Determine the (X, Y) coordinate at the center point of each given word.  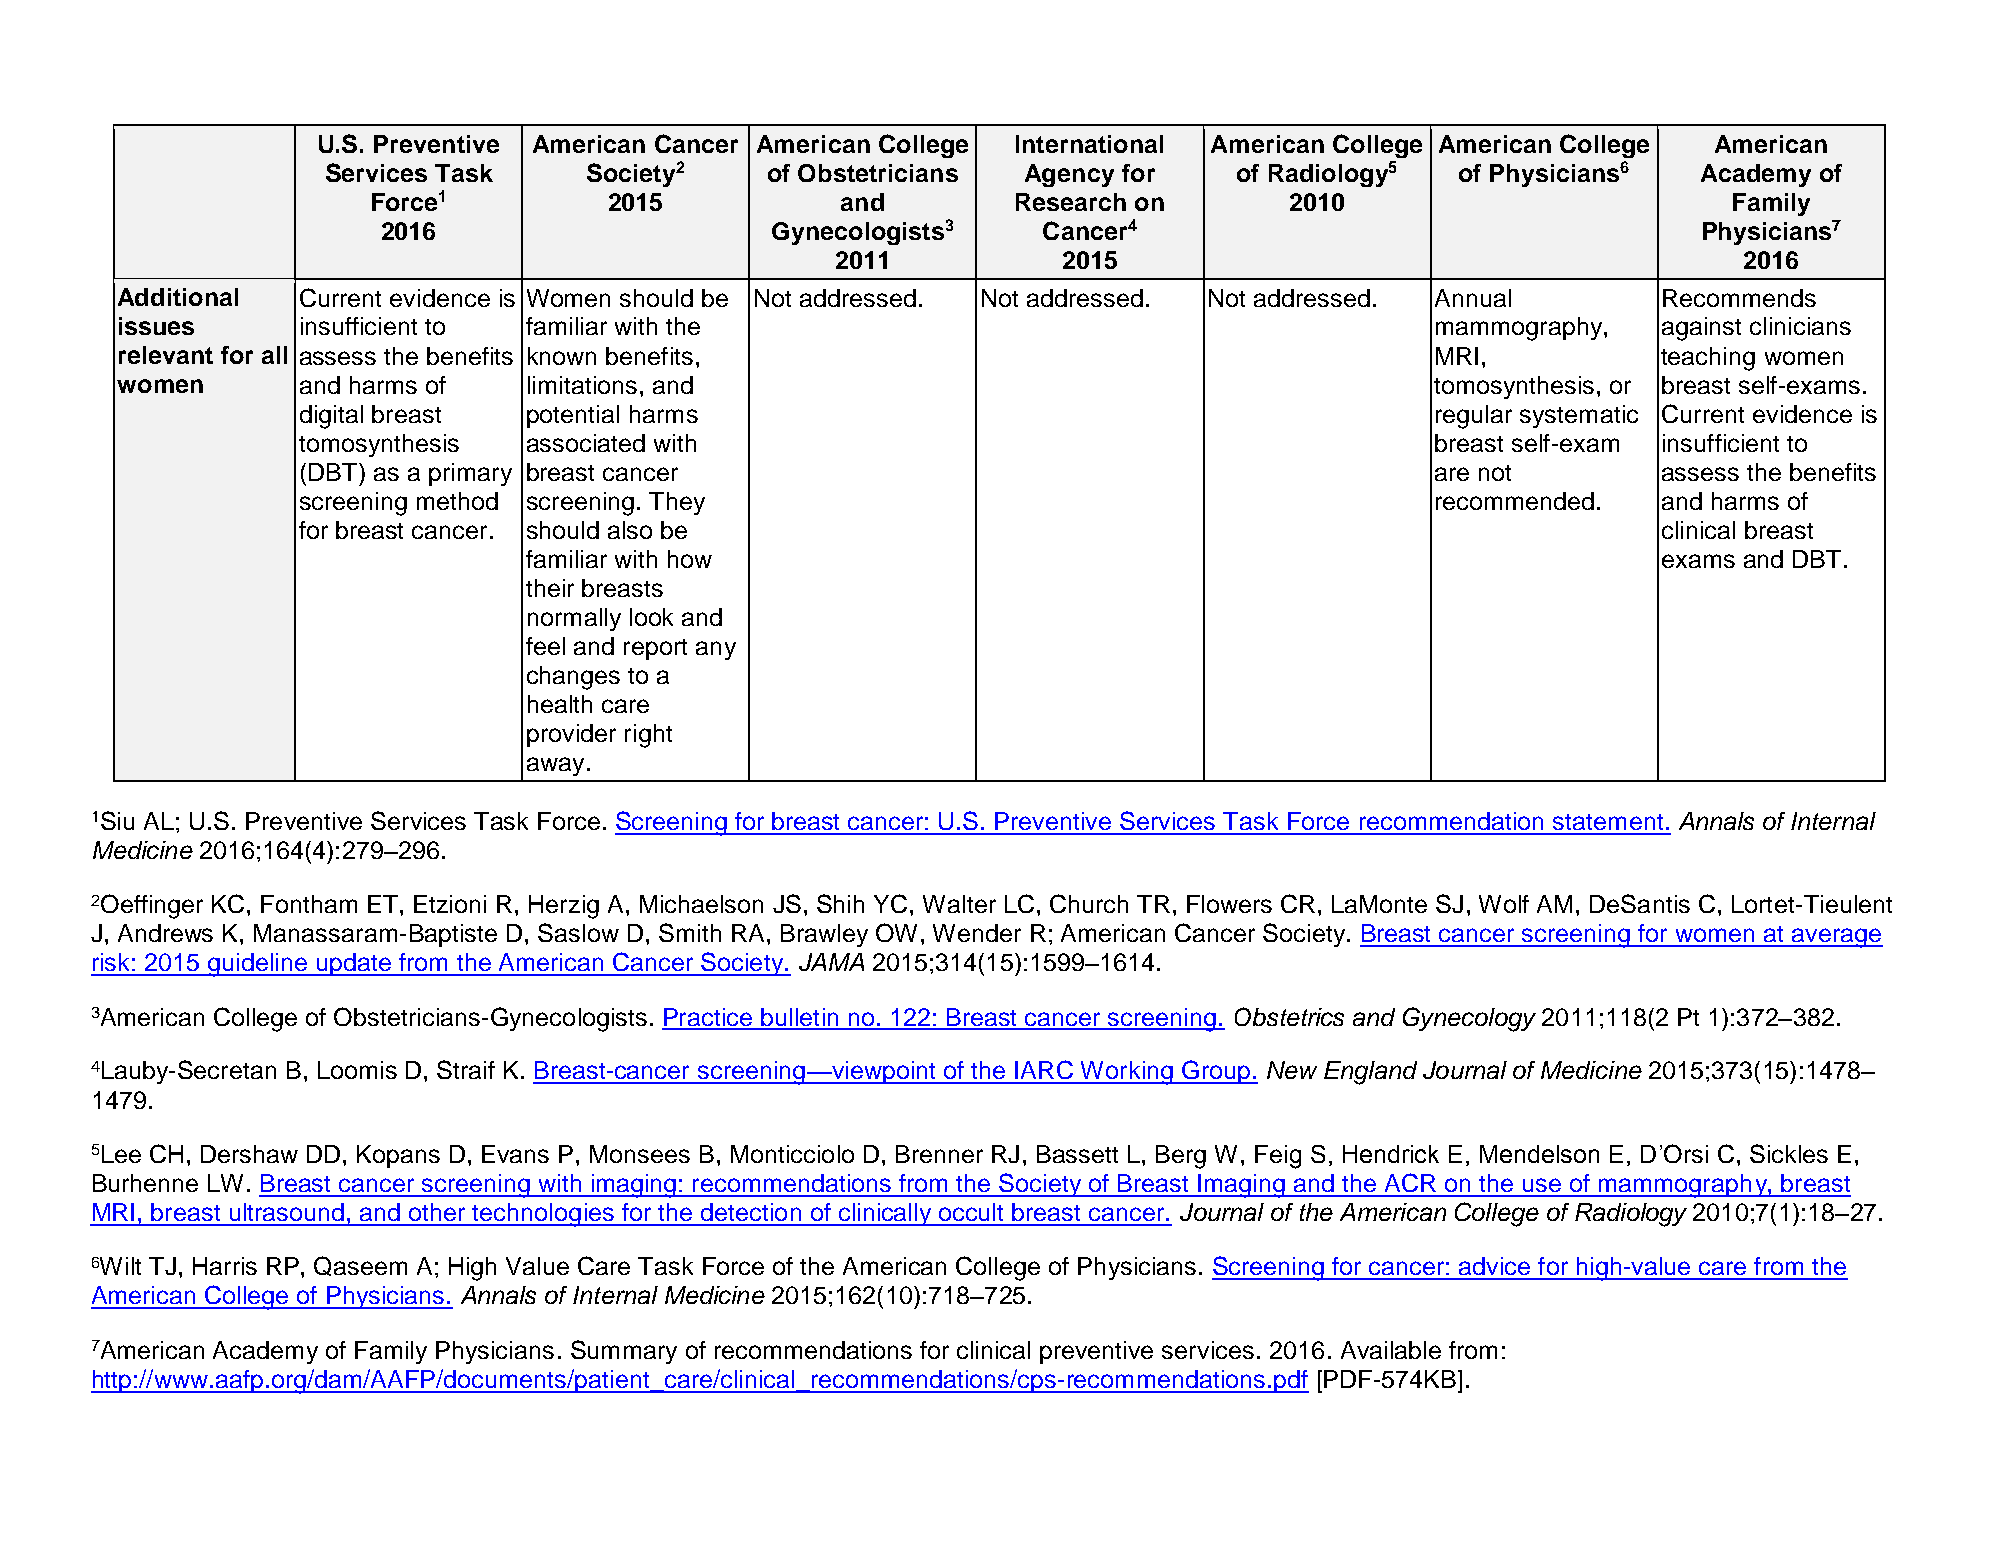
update (353, 964)
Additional (178, 297)
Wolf (1504, 904)
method (457, 501)
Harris (225, 1266)
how (690, 559)
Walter (959, 904)
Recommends (1739, 298)
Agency (1069, 175)
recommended (1515, 501)
